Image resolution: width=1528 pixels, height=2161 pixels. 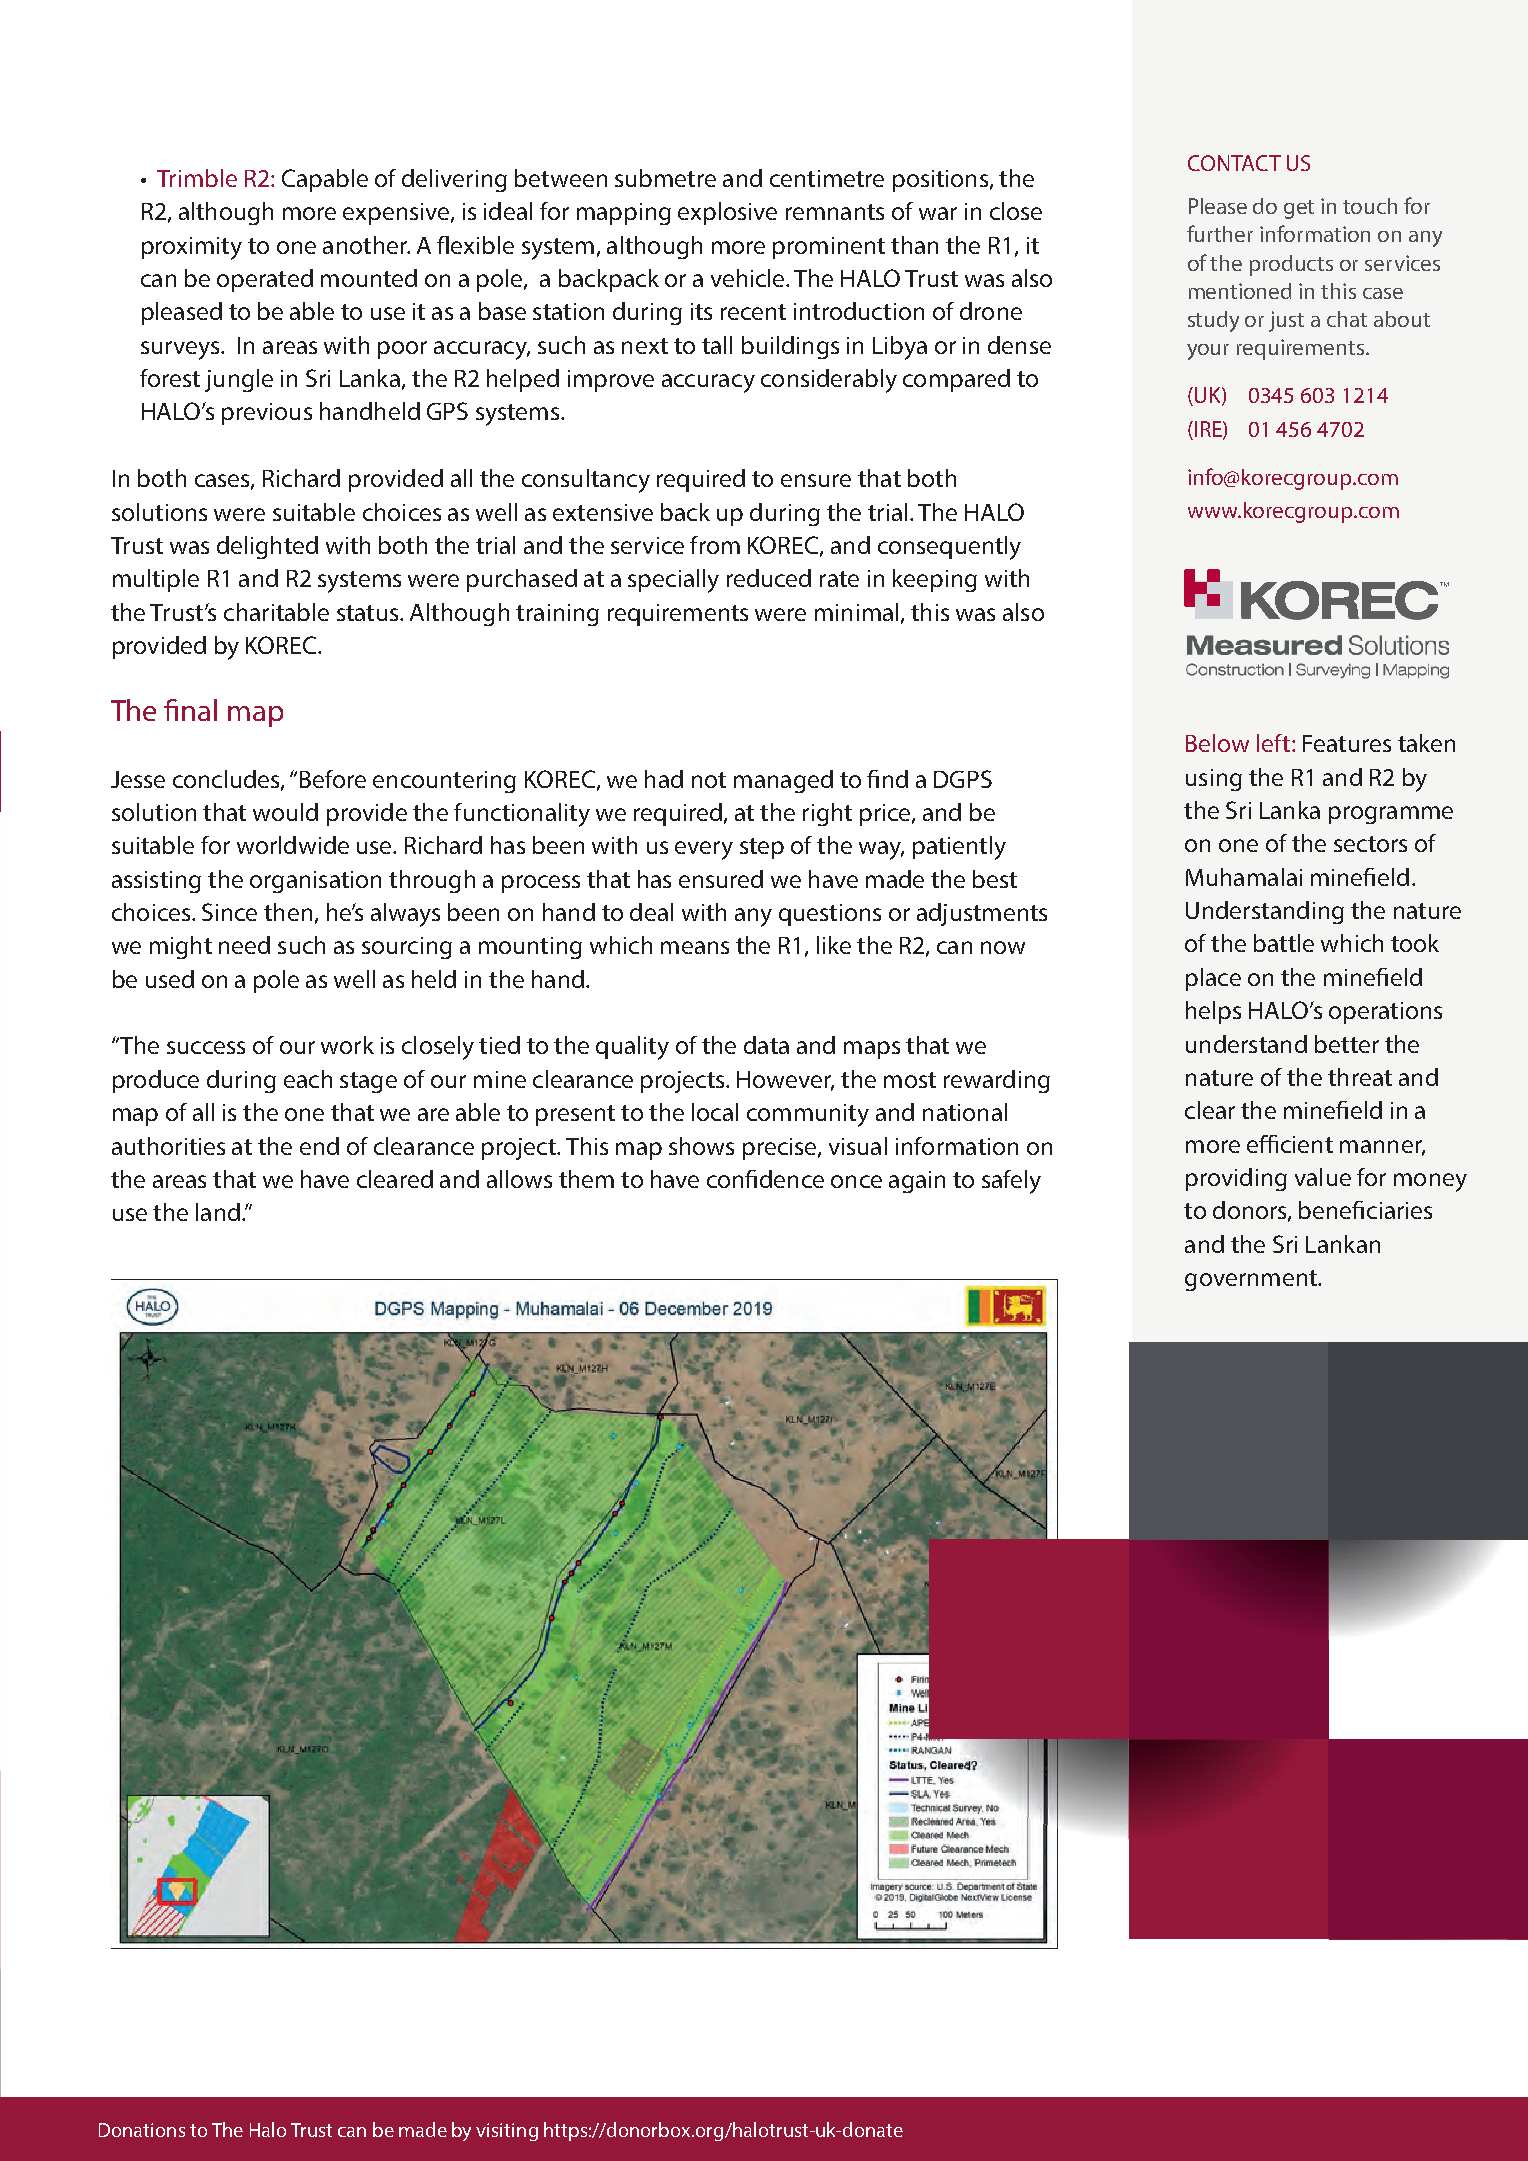 I want to click on end, so click(x=319, y=1146).
